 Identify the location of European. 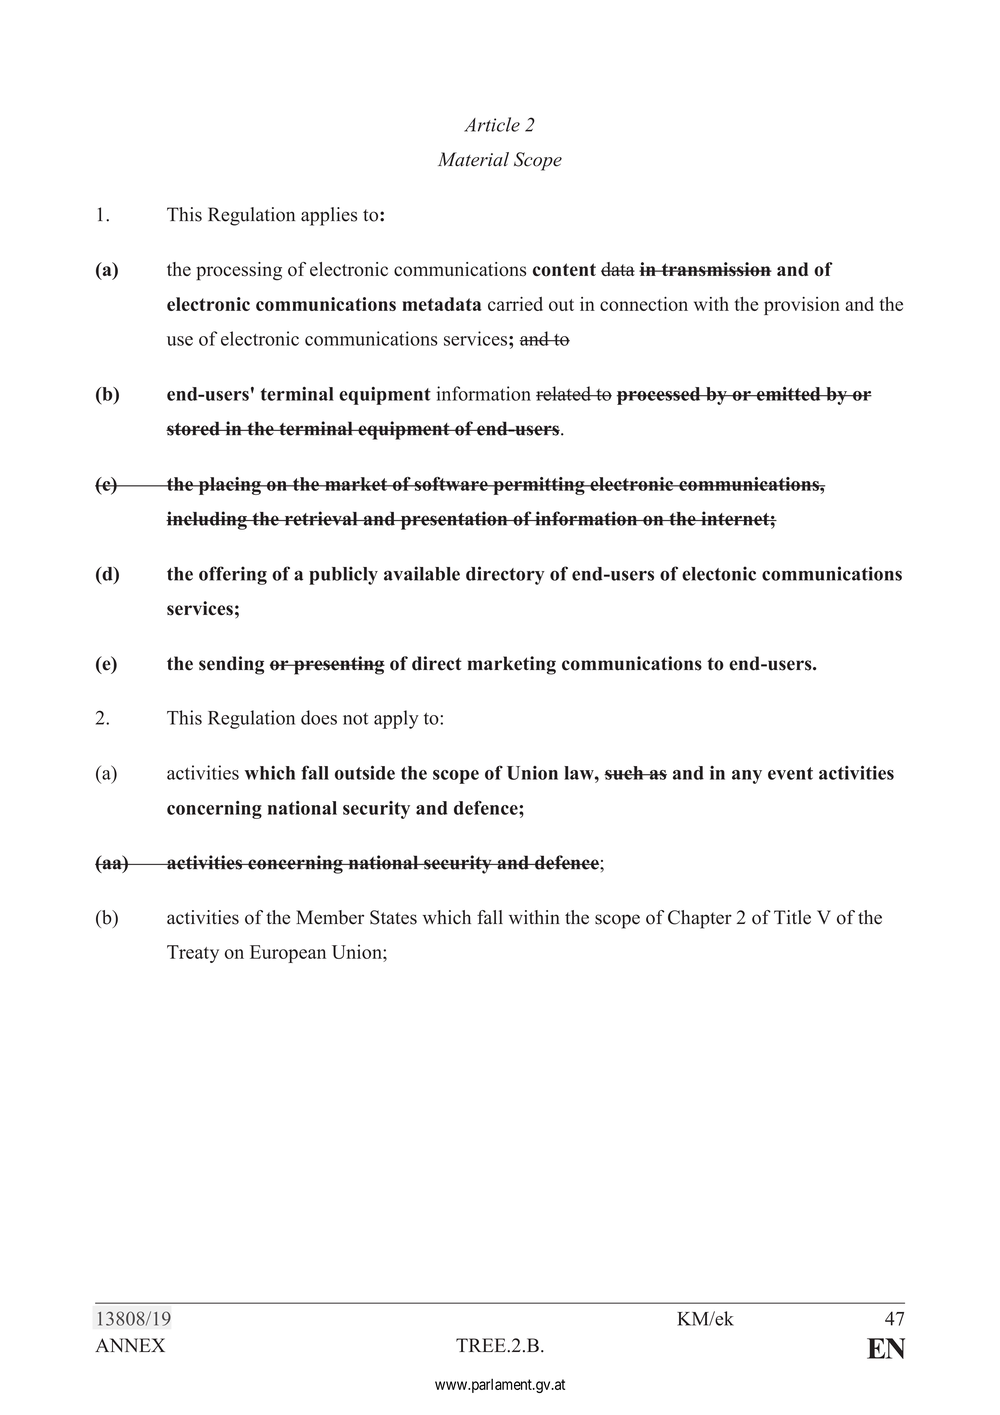
(288, 954).
